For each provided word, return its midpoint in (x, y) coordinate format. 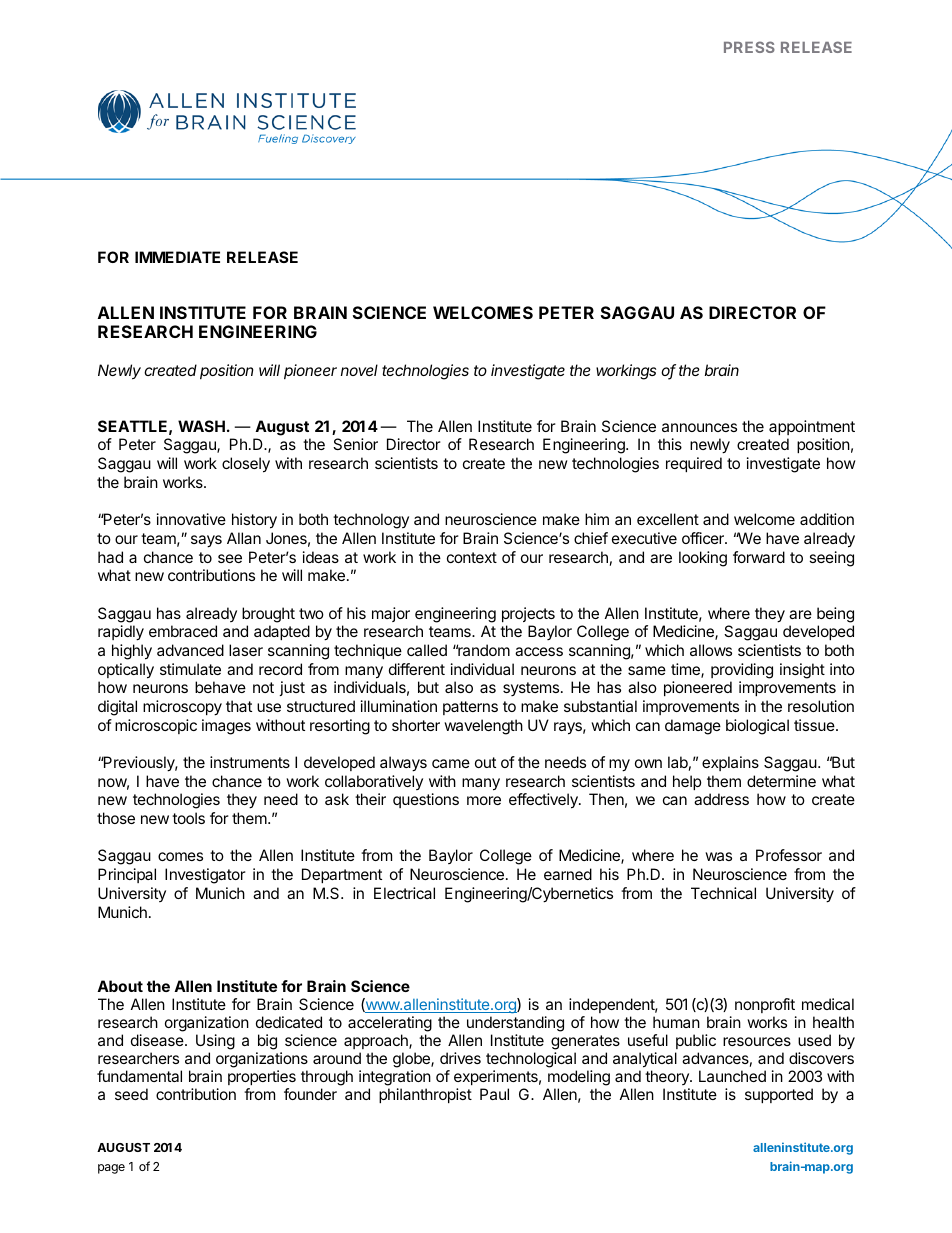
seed (131, 1094)
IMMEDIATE (177, 257)
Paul (494, 1094)
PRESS (749, 47)
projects (528, 614)
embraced (183, 631)
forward (759, 557)
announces (699, 427)
